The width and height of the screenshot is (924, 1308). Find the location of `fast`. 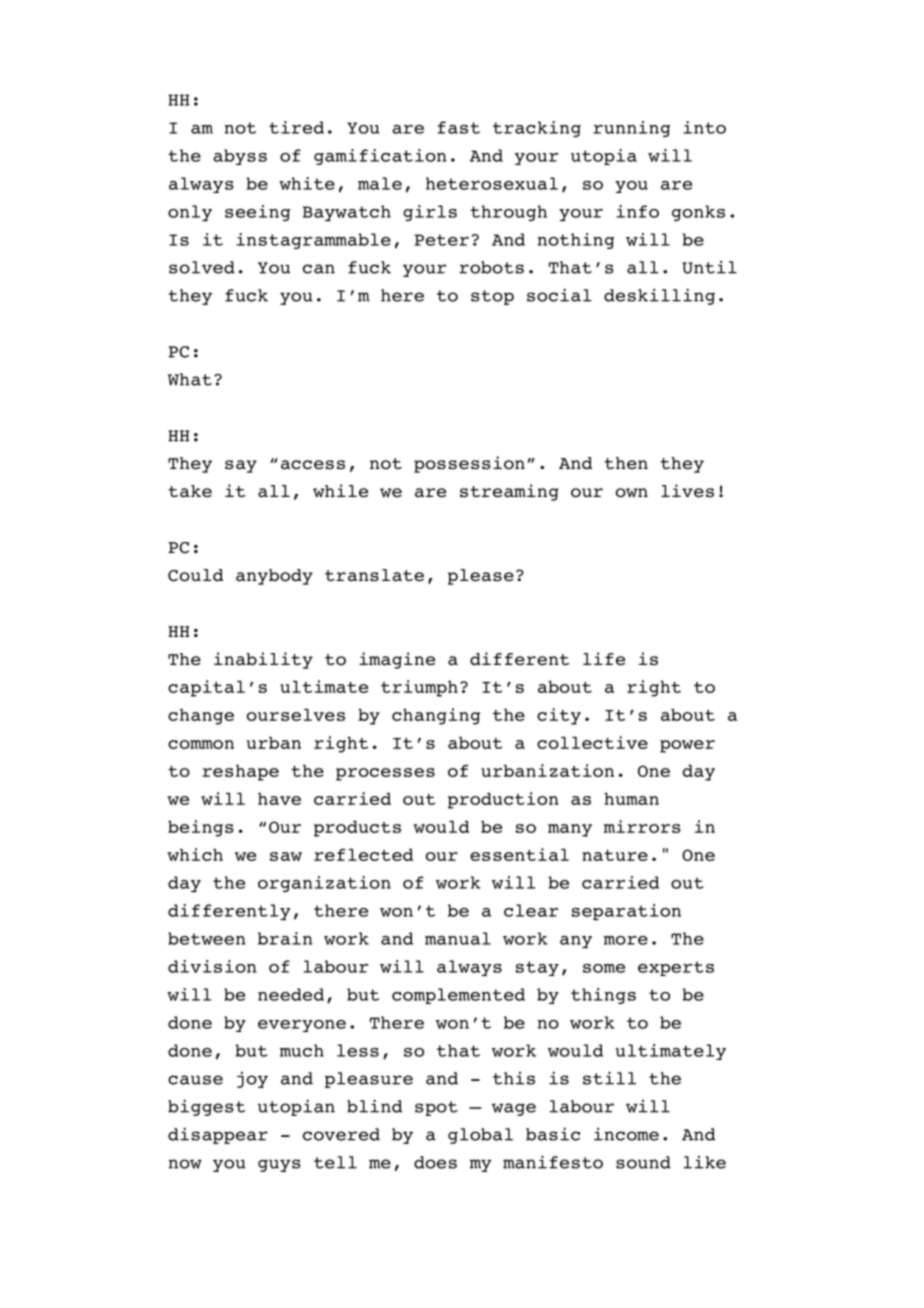

fast is located at coordinates (459, 127).
